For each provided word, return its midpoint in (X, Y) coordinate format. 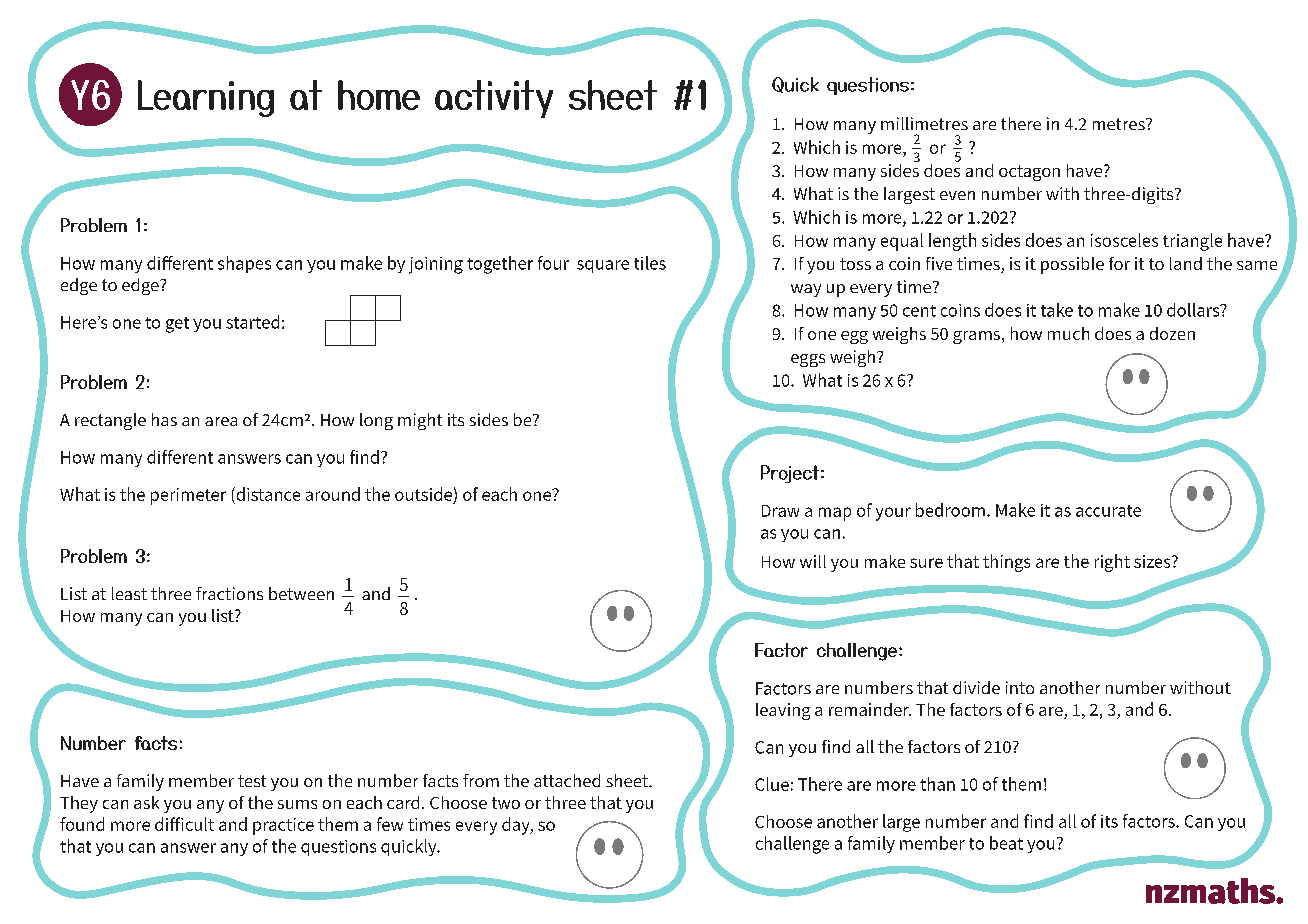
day (517, 826)
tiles (650, 263)
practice (283, 826)
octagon (1029, 173)
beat (1006, 843)
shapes (244, 264)
